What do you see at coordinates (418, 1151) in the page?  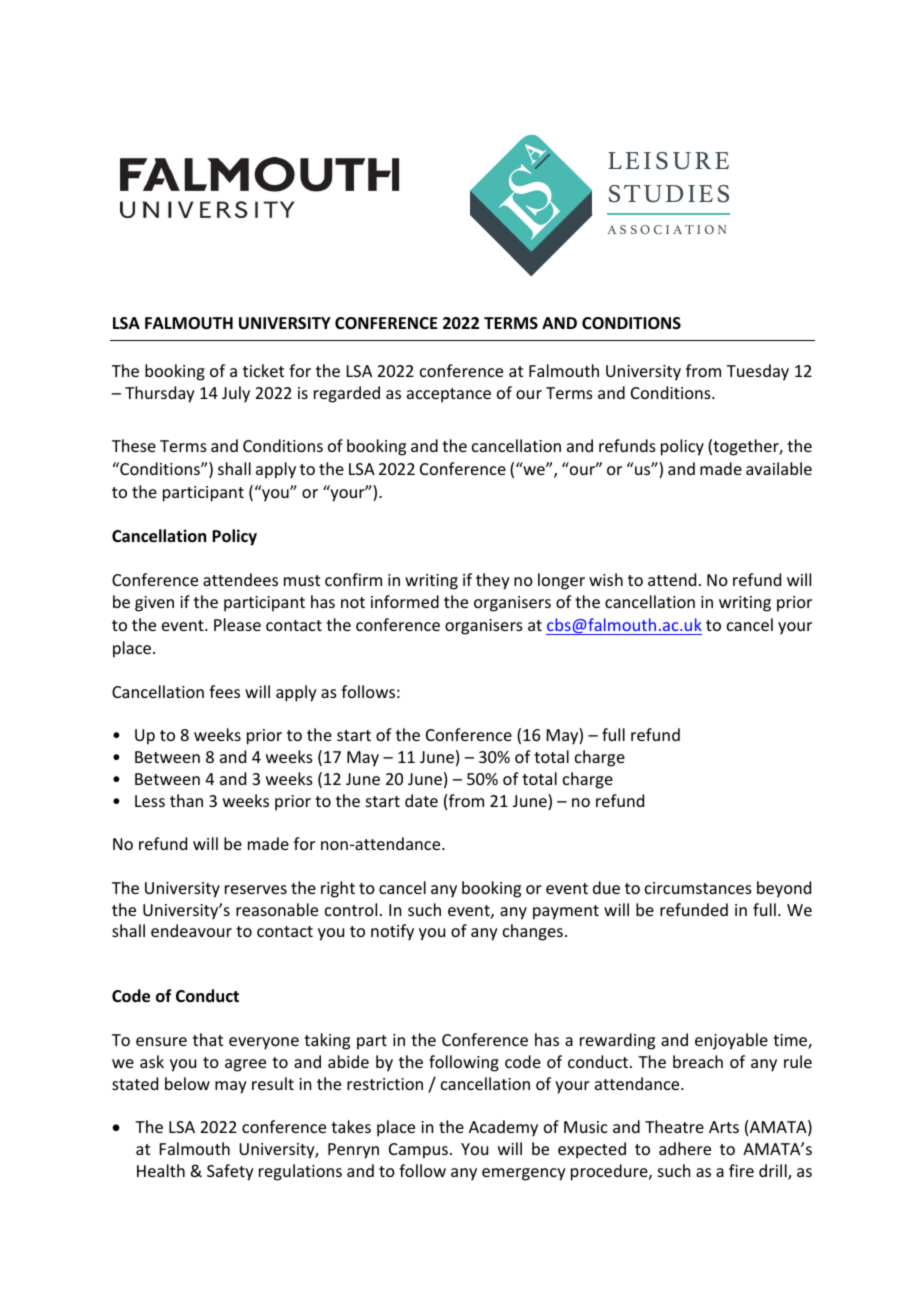 I see `Campus` at bounding box center [418, 1151].
